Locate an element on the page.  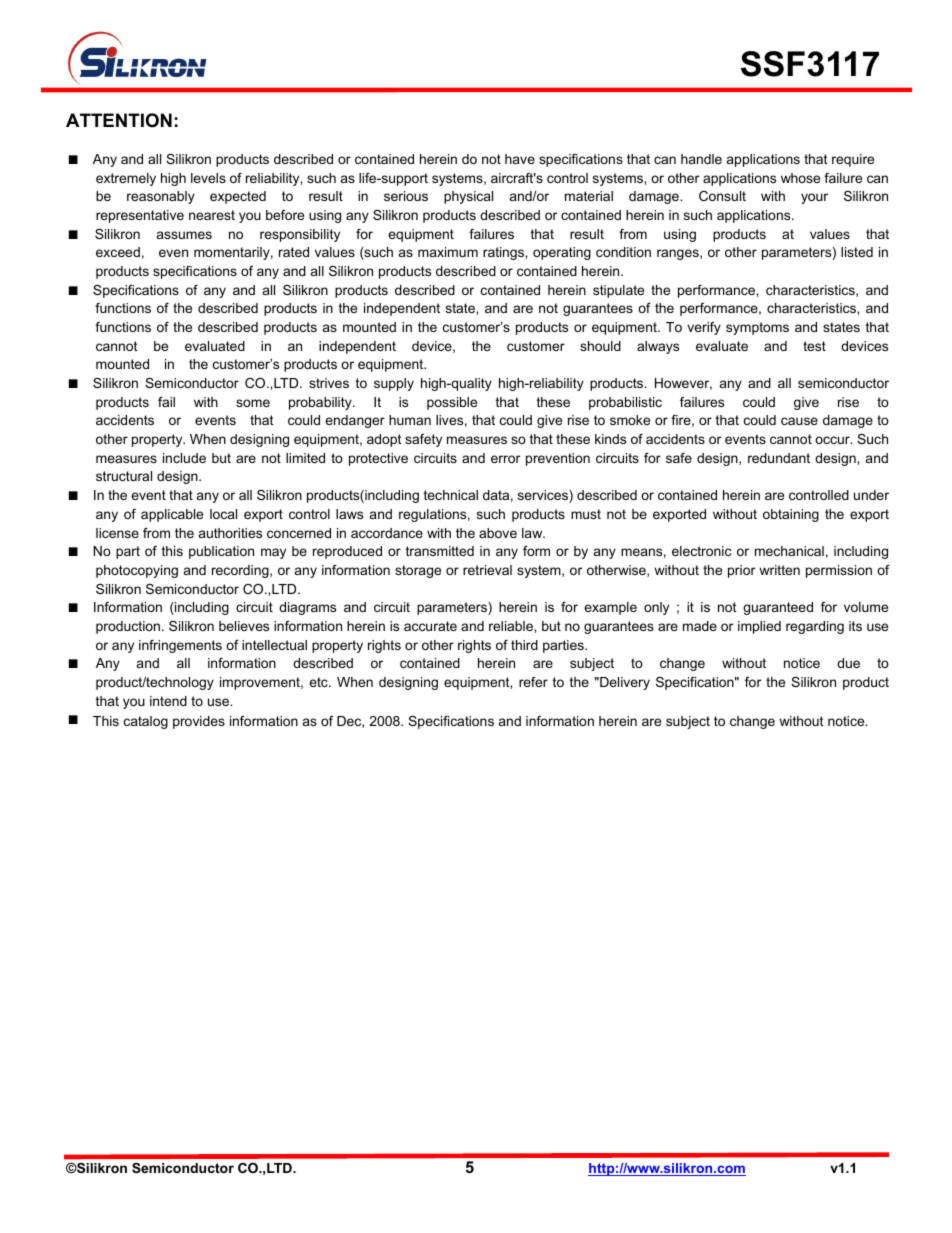
have is located at coordinates (520, 159).
